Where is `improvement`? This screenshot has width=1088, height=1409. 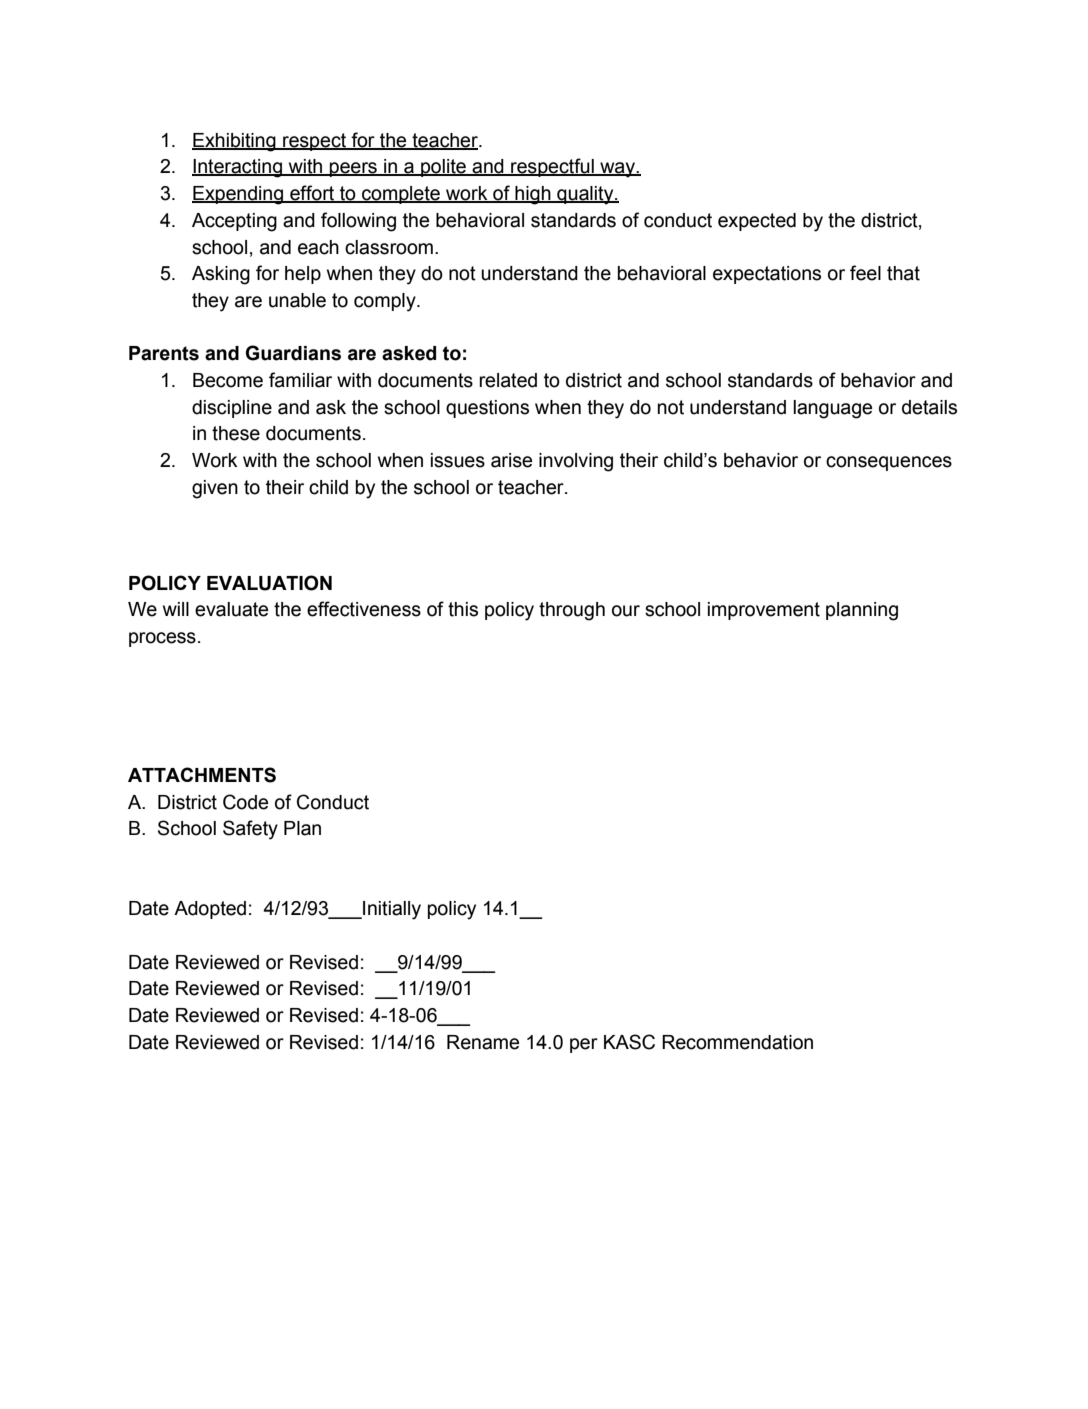 improvement is located at coordinates (764, 611).
